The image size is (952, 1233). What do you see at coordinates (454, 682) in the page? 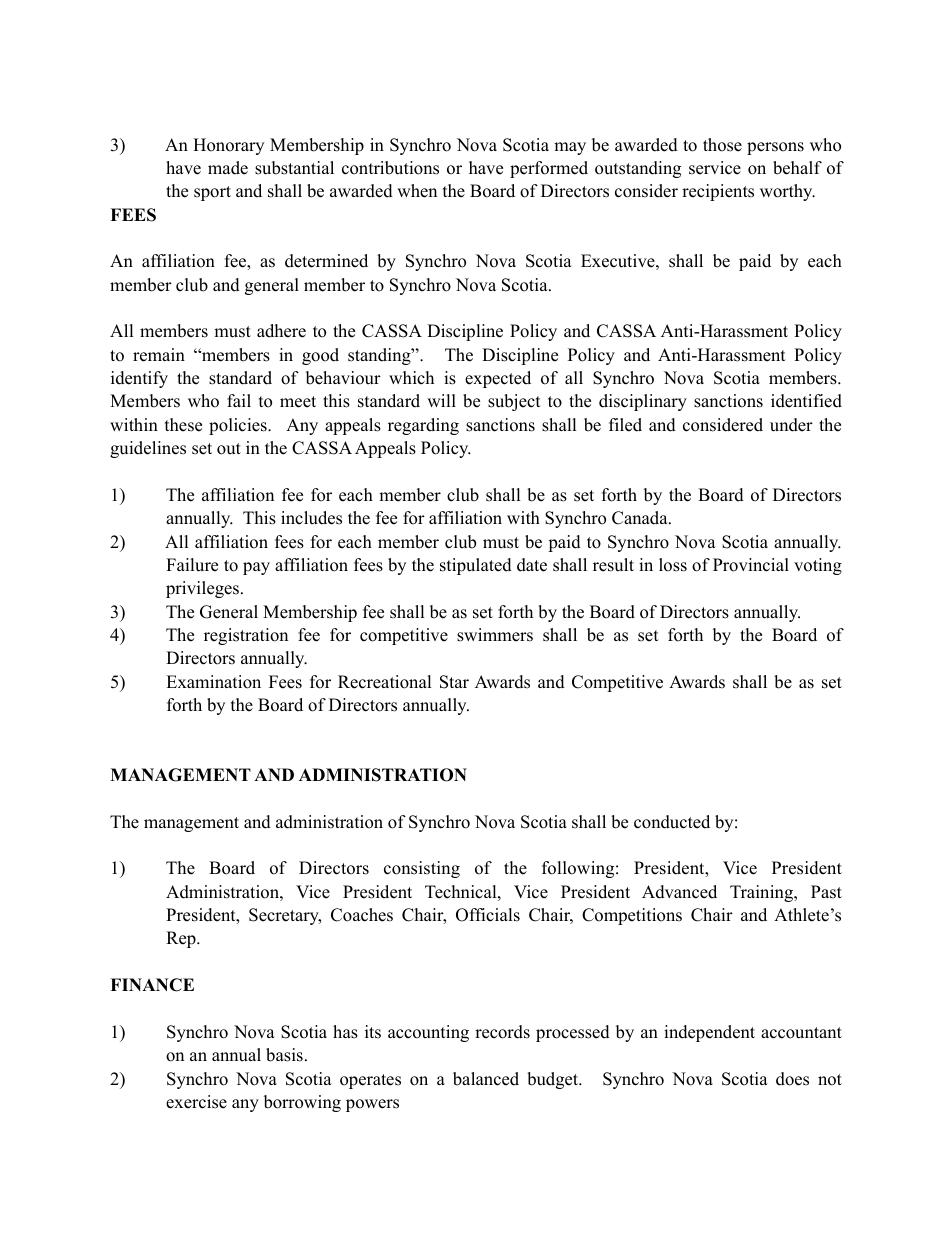
I see `Star` at bounding box center [454, 682].
